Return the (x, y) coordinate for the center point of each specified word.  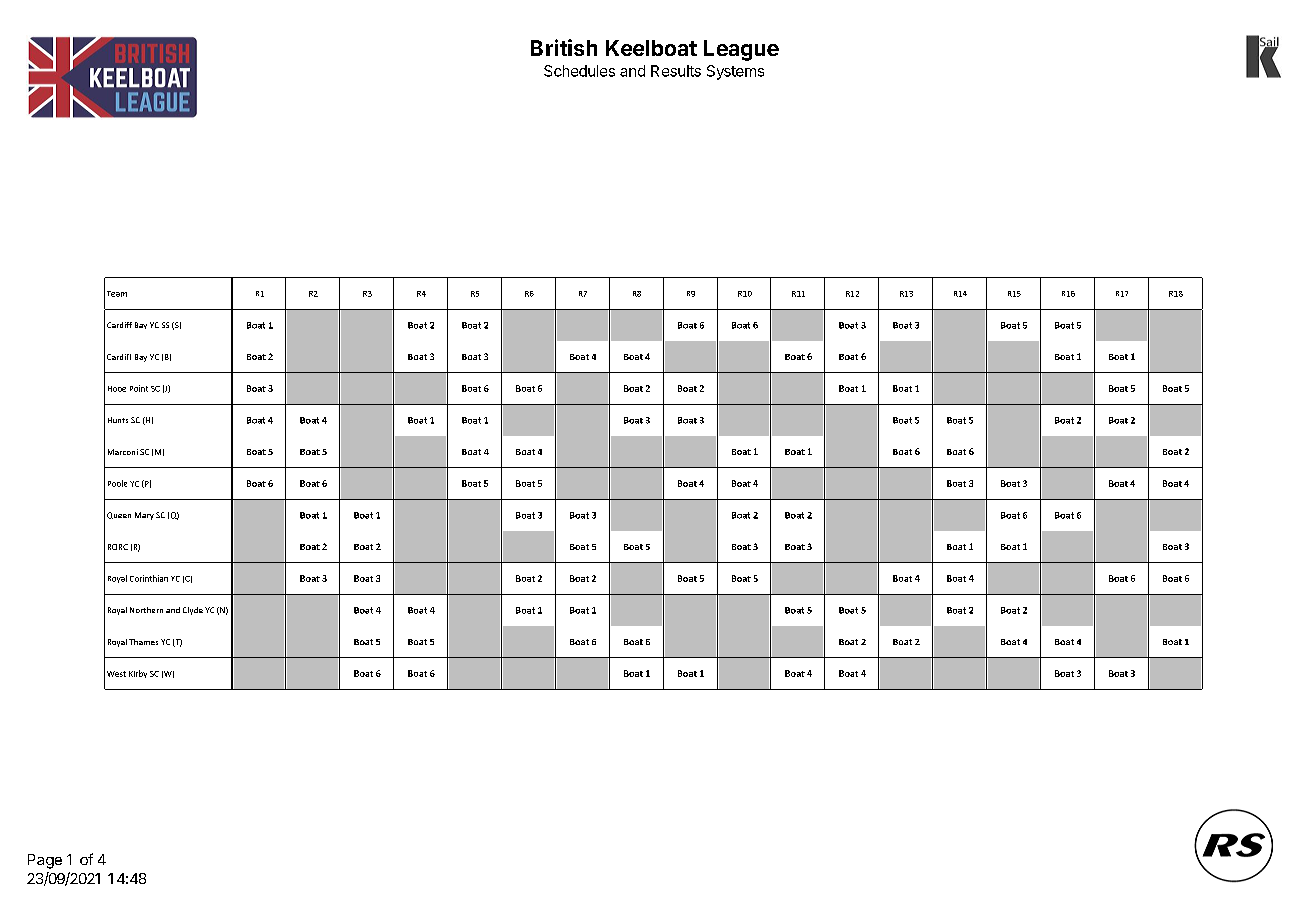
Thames (143, 642)
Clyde (193, 611)
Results (676, 71)
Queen (119, 515)
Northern (146, 610)
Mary (144, 516)
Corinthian (149, 578)
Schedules (579, 71)
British (564, 47)
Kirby (138, 674)
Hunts (118, 420)
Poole (117, 483)
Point (139, 388)
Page (45, 861)
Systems (735, 72)
